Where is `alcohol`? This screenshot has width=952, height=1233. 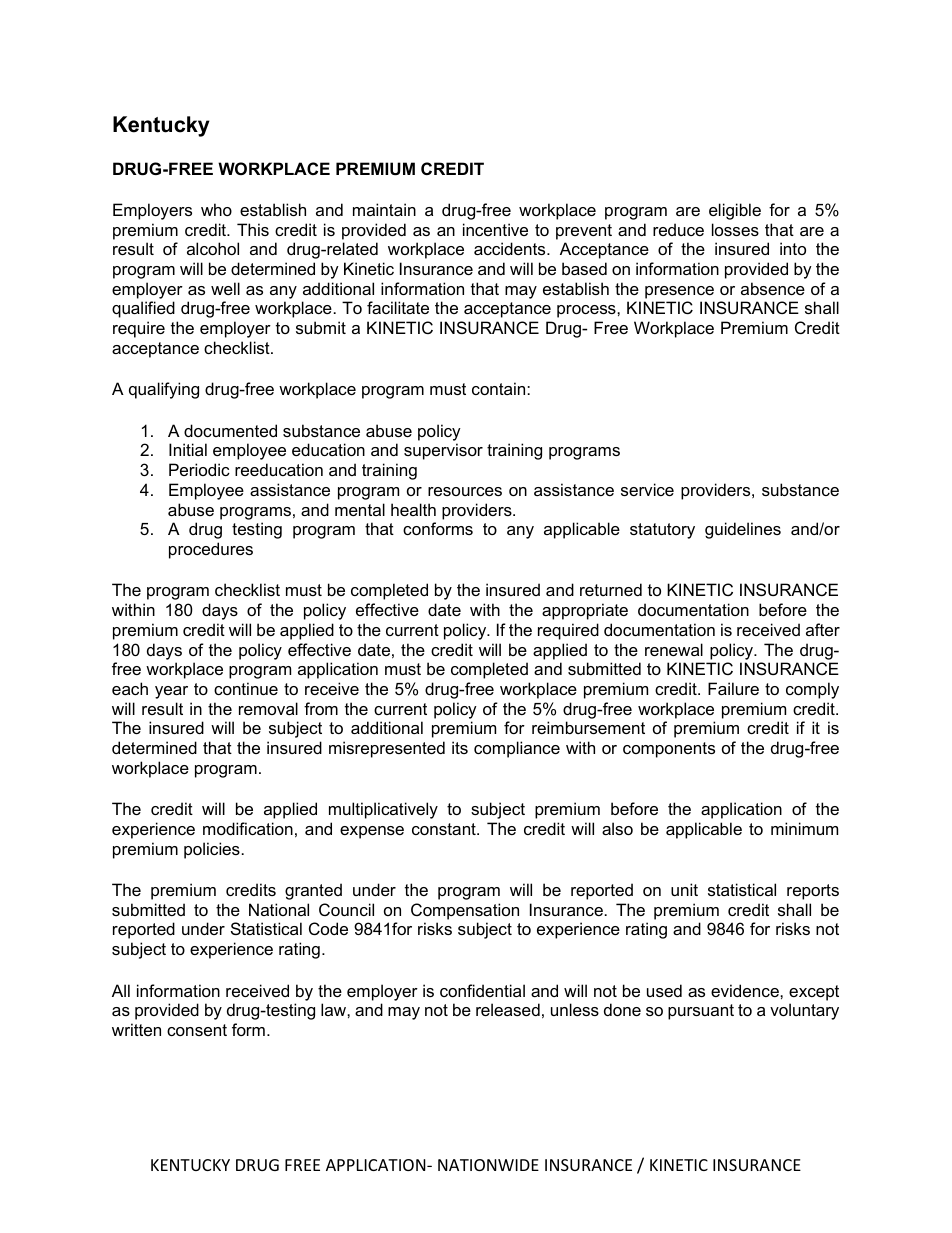
alcohol is located at coordinates (213, 248).
